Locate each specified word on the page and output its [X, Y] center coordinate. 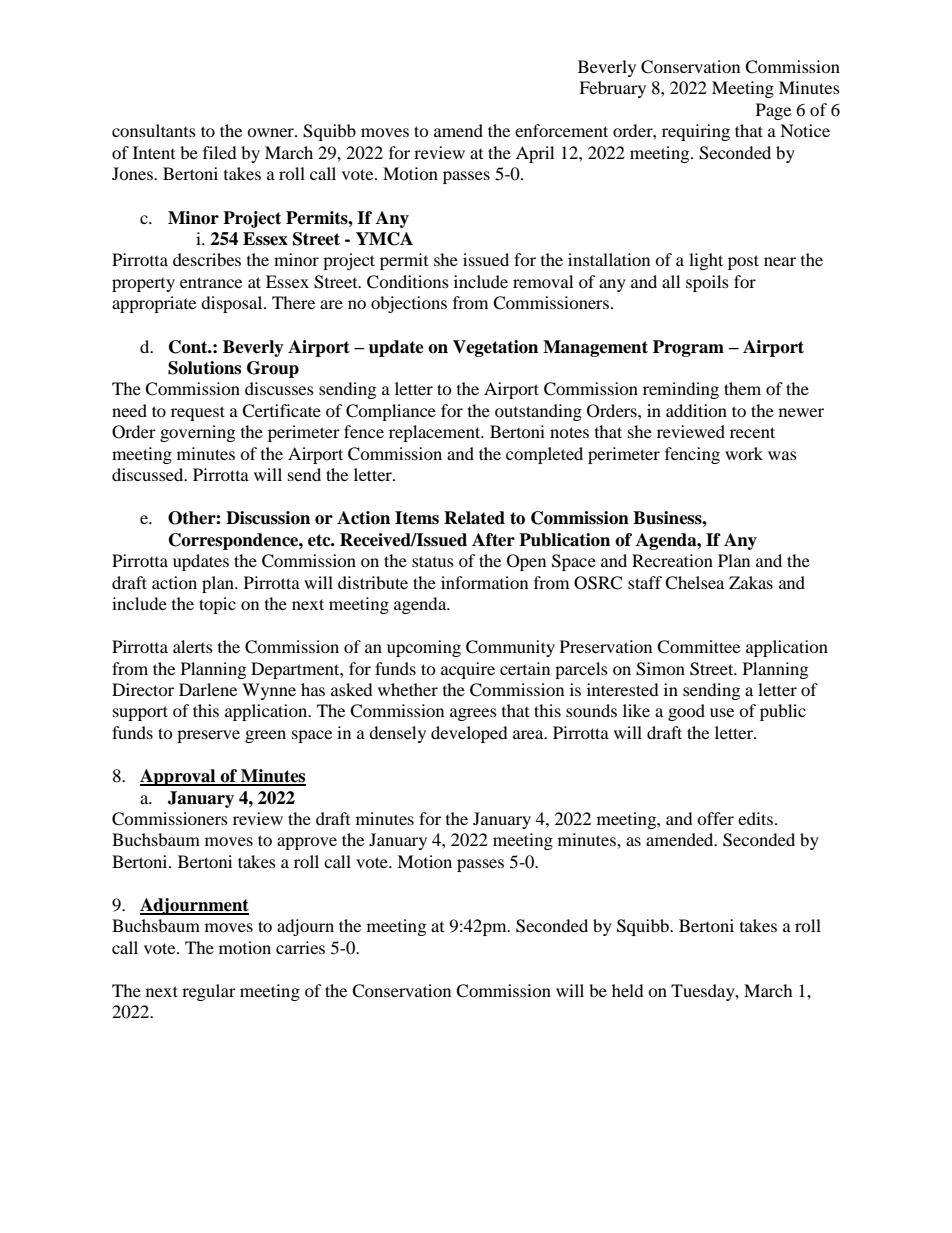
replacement [436, 433]
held [628, 990]
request [198, 413]
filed [220, 152]
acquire [468, 670]
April [535, 154]
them [742, 388]
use [722, 712]
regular [209, 992]
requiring [696, 132]
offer [715, 818]
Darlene [208, 689]
